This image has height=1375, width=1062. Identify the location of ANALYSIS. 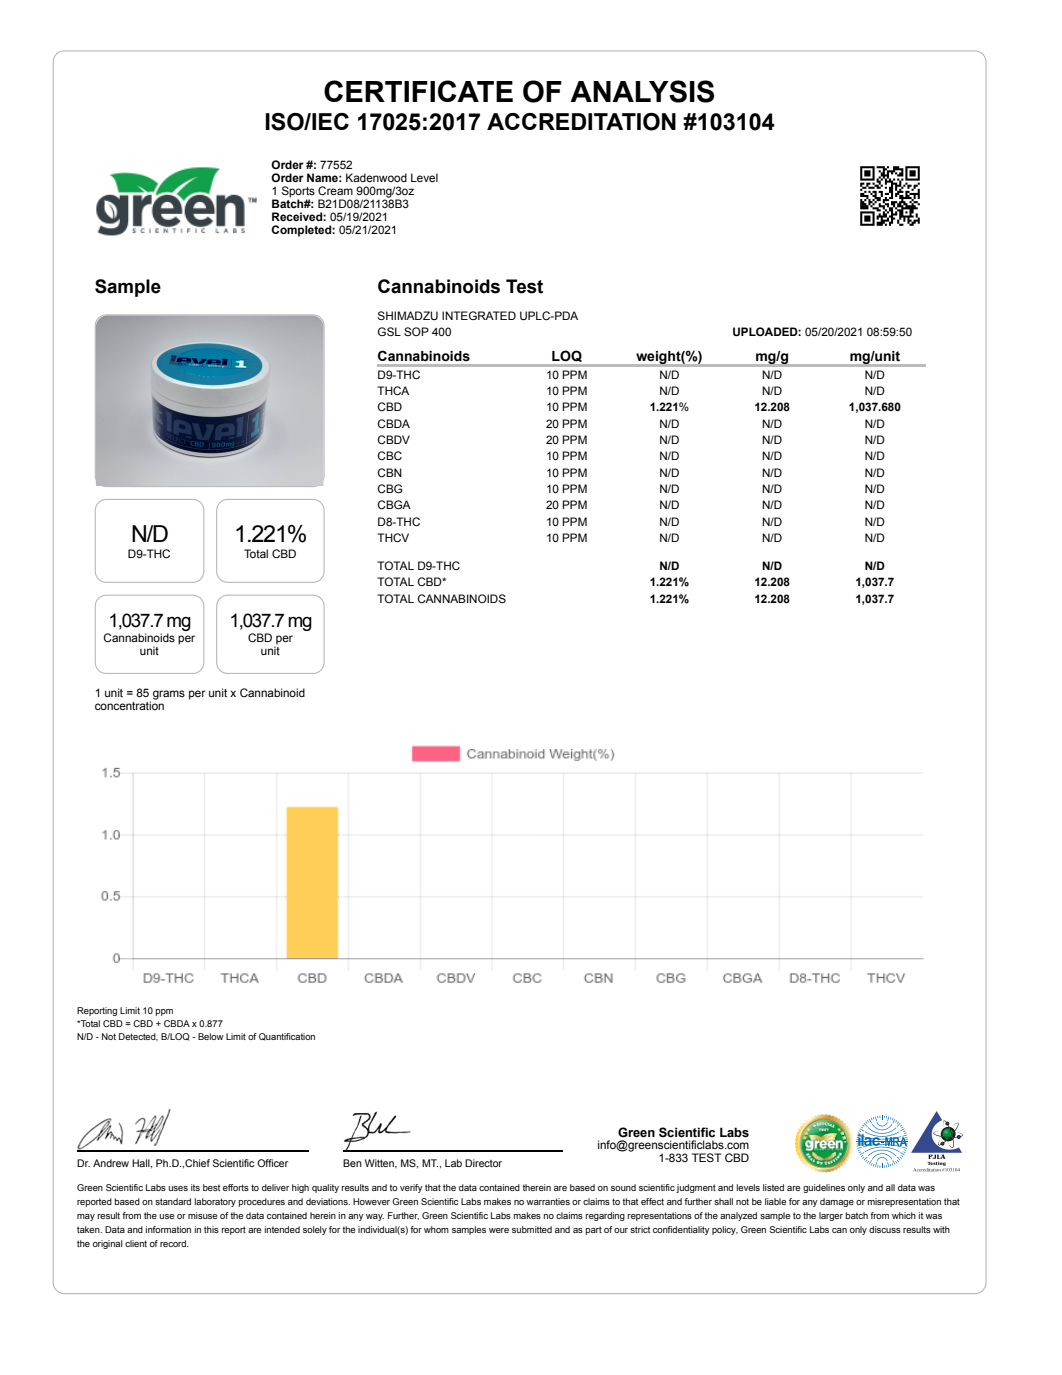
(642, 91).
